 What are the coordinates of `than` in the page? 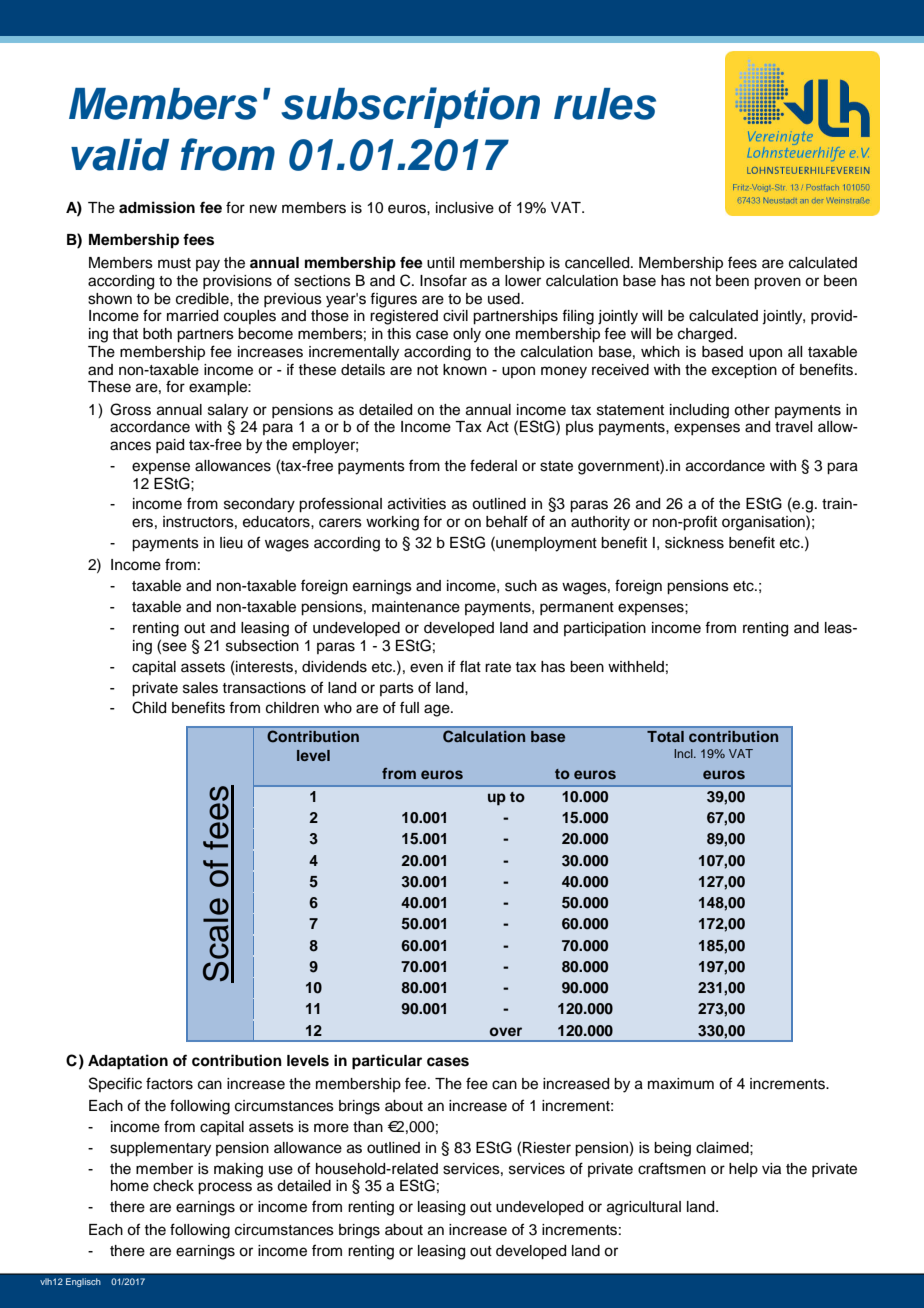 It's located at (368, 1127).
